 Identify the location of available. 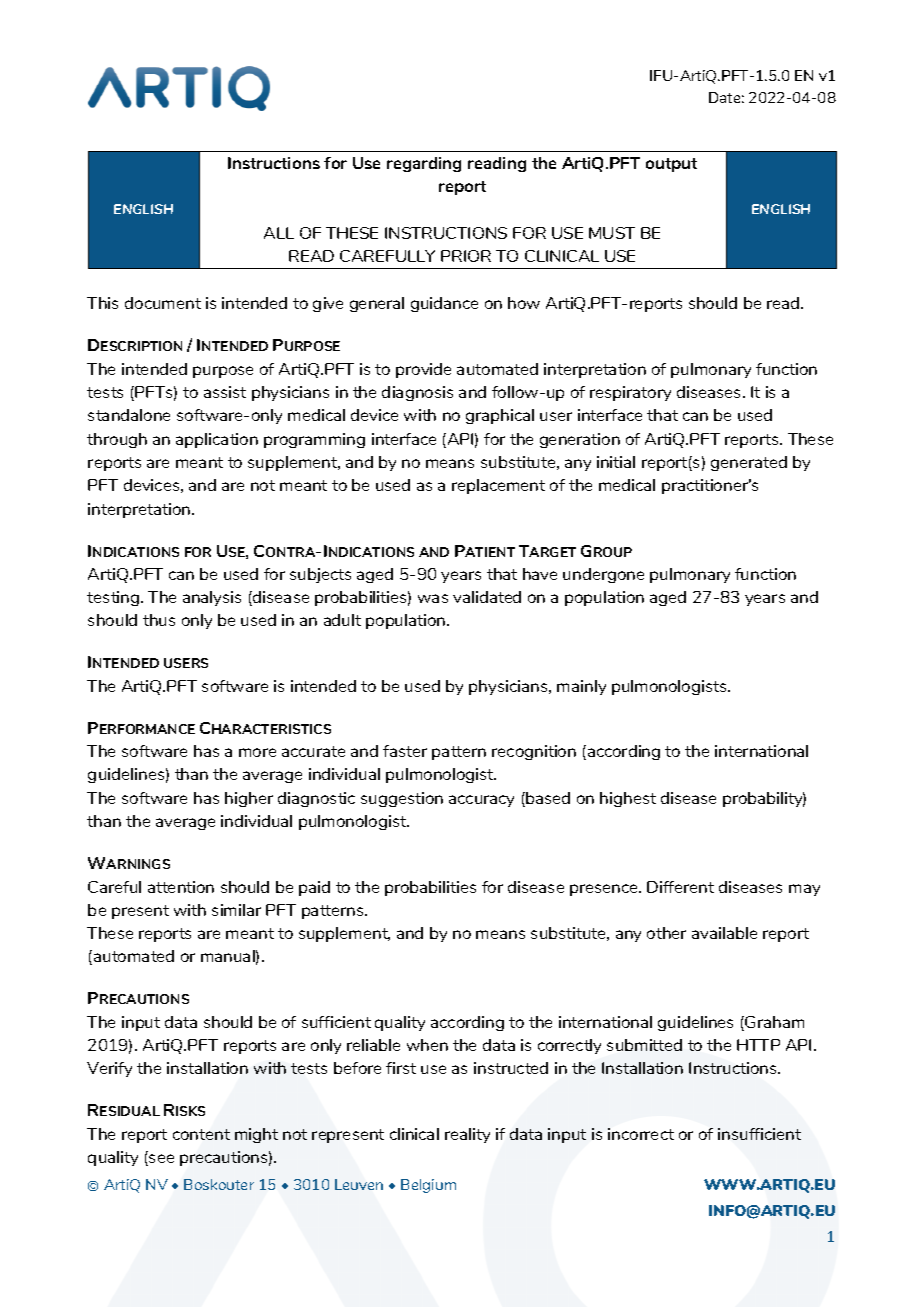
(724, 933).
